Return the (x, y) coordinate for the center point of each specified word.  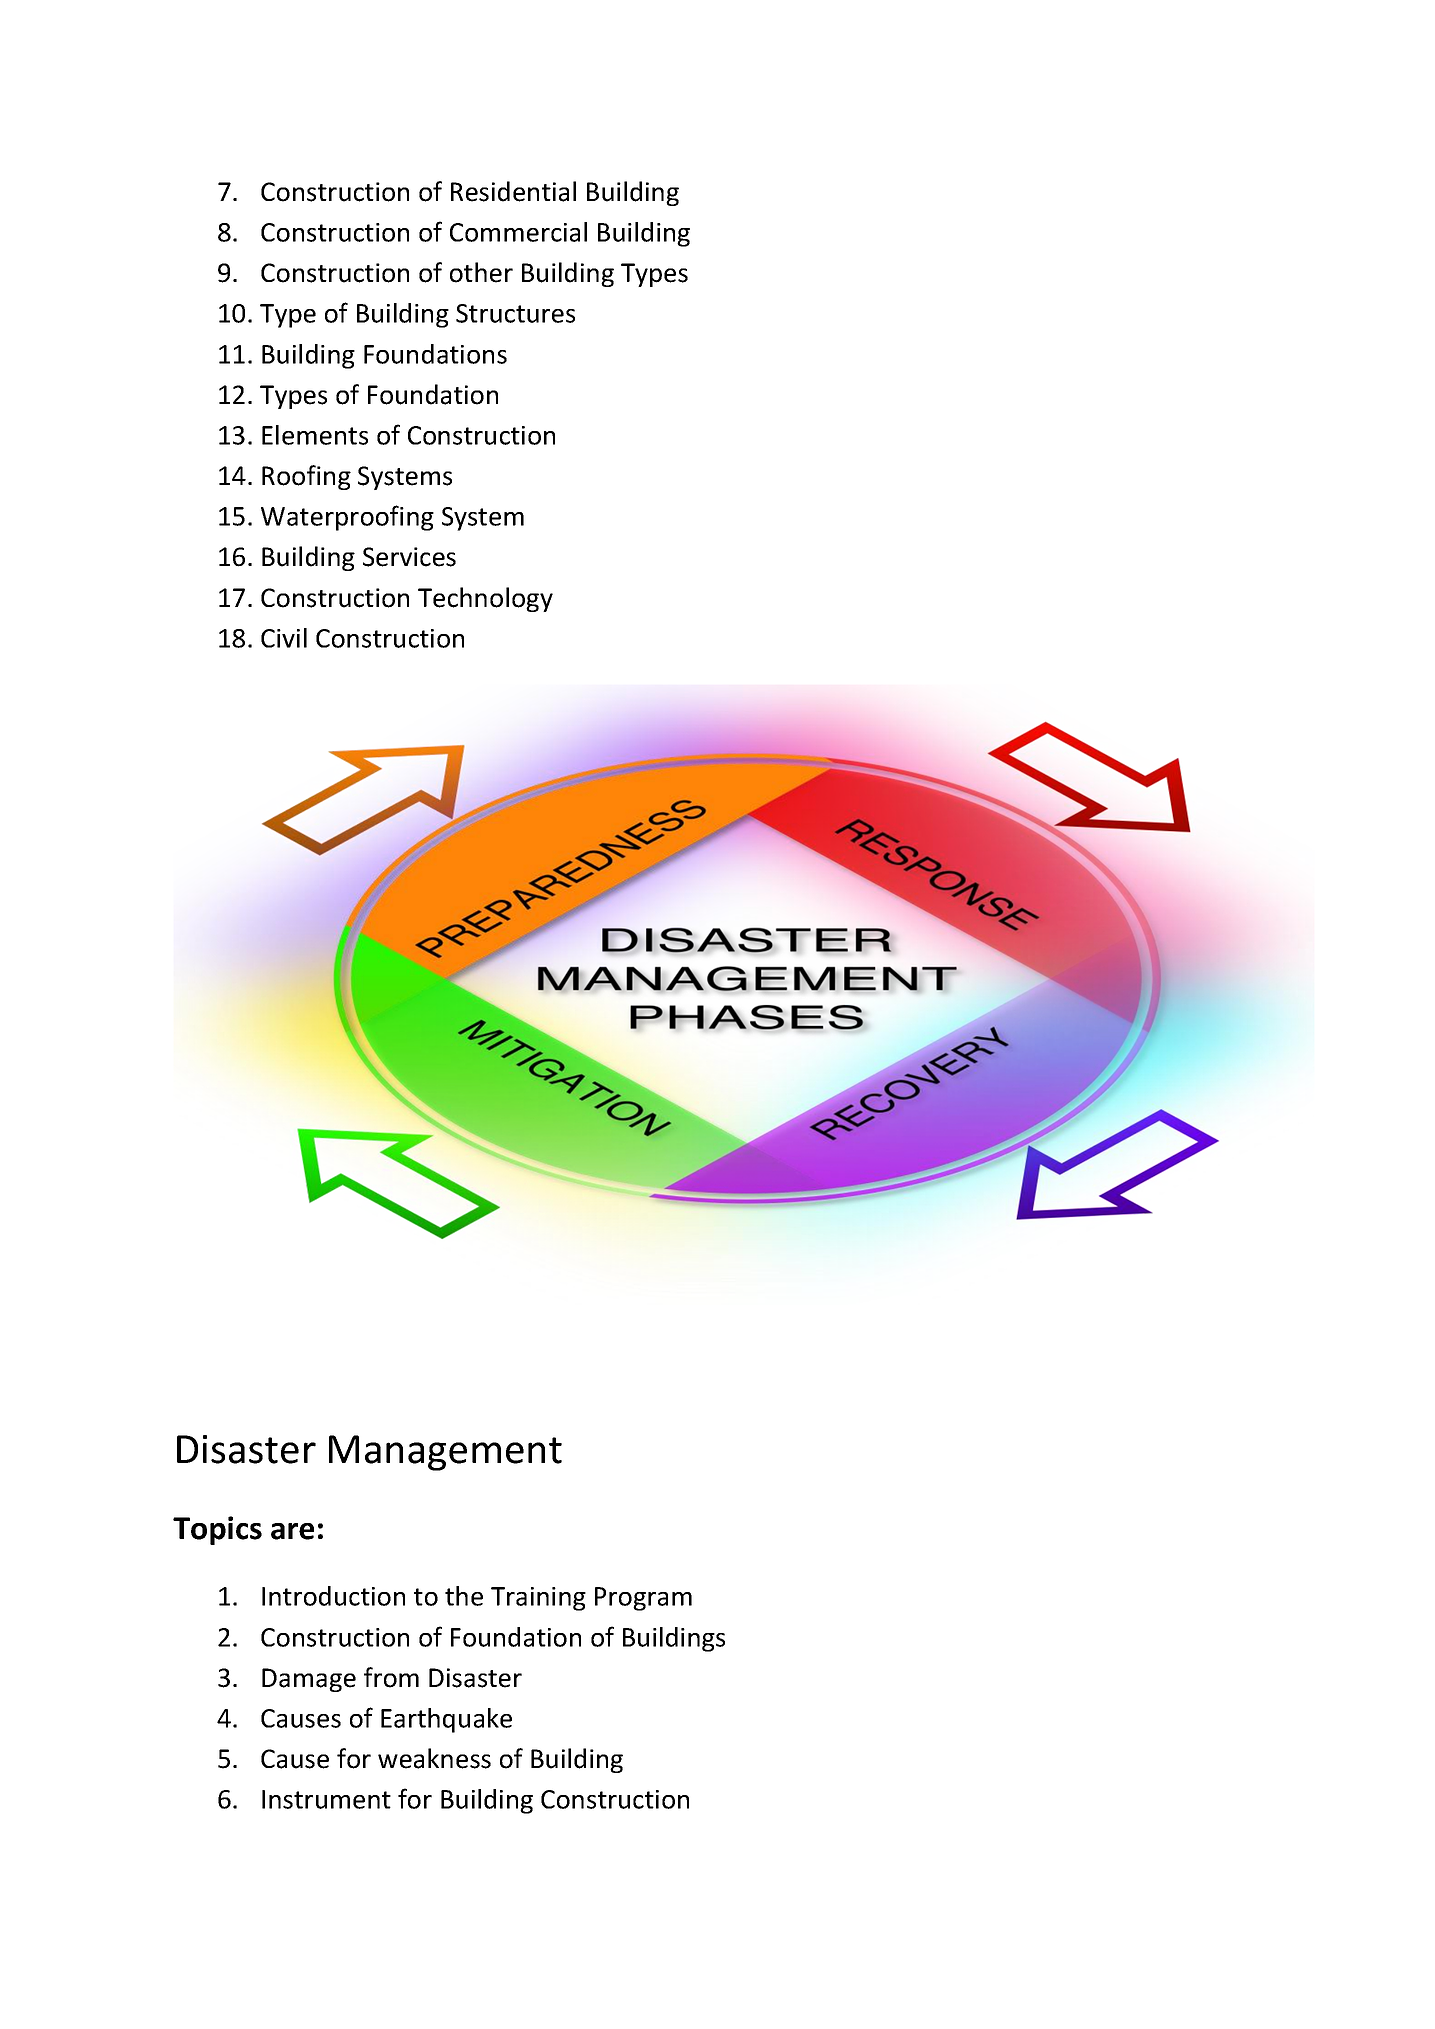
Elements (315, 435)
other (481, 272)
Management (445, 1453)
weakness (434, 1758)
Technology (485, 599)
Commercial (518, 232)
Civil (284, 638)
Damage (309, 1680)
